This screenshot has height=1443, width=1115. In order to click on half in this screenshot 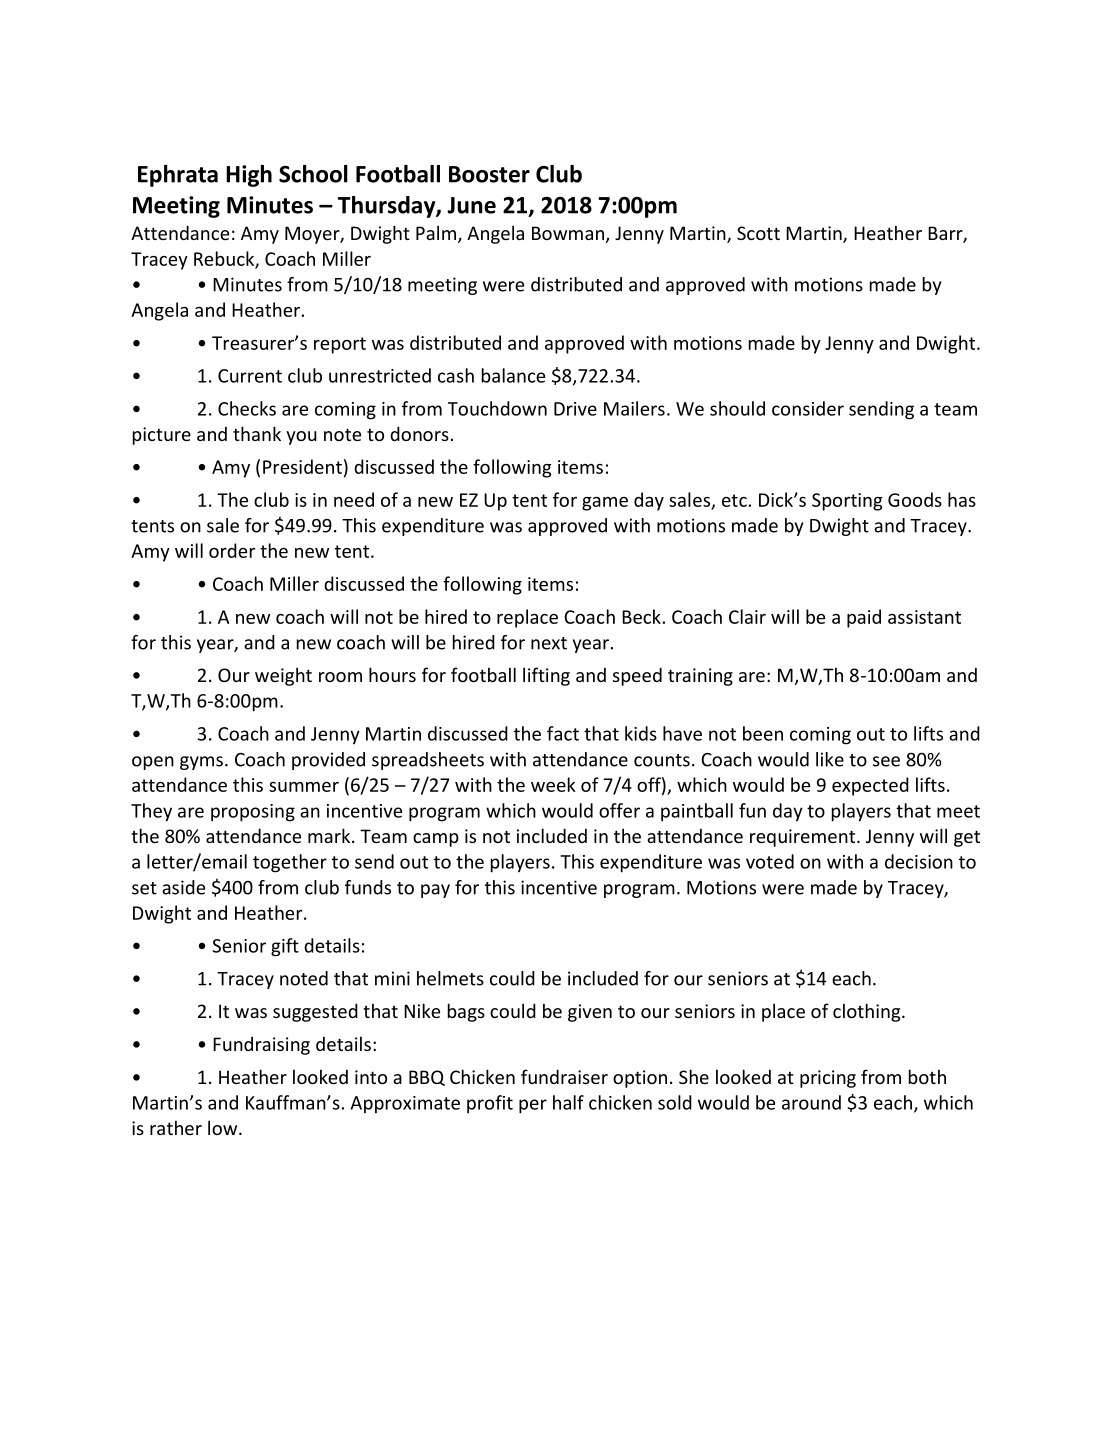, I will do `click(568, 1102)`.
